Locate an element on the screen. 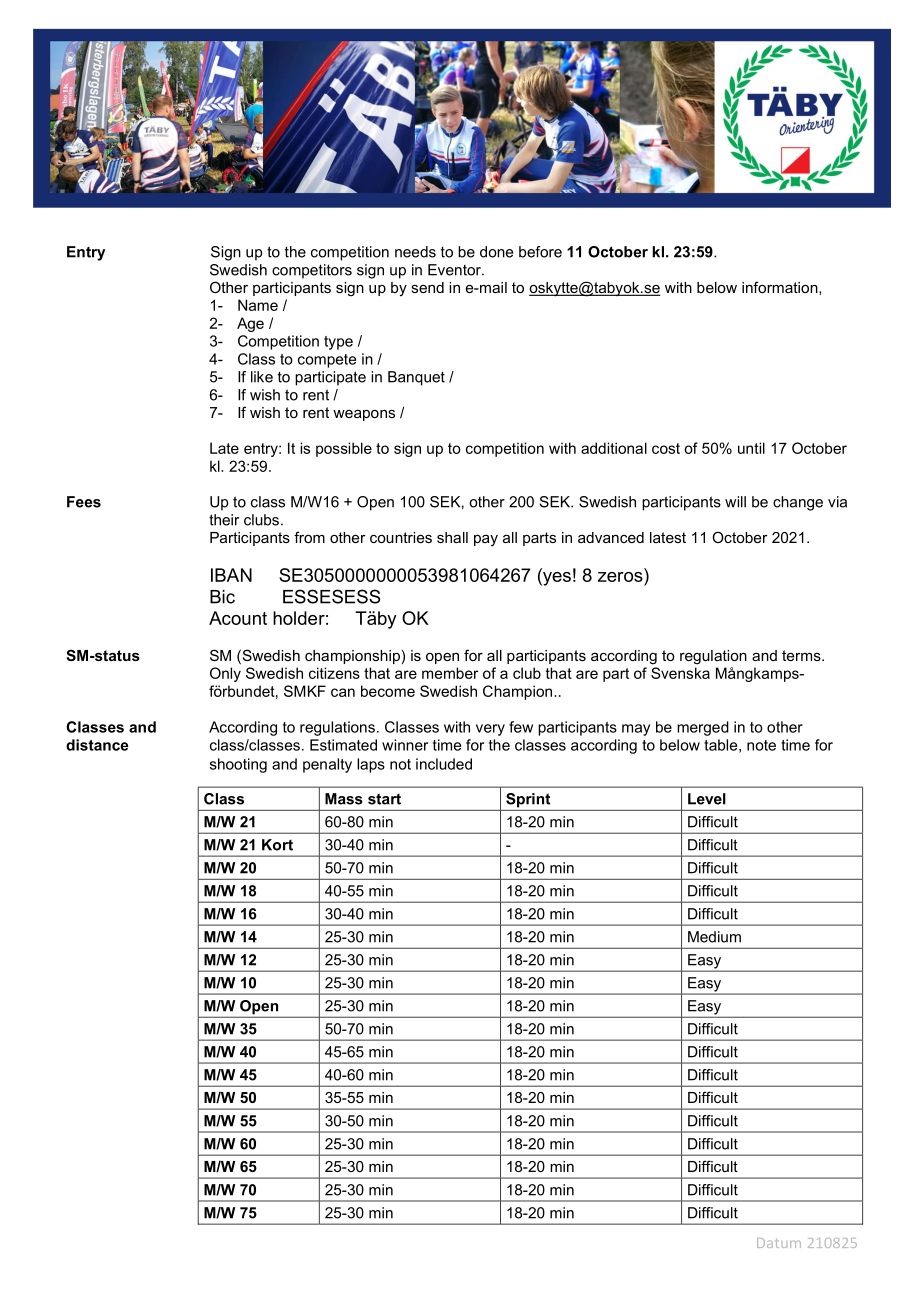  shooting is located at coordinates (238, 765).
